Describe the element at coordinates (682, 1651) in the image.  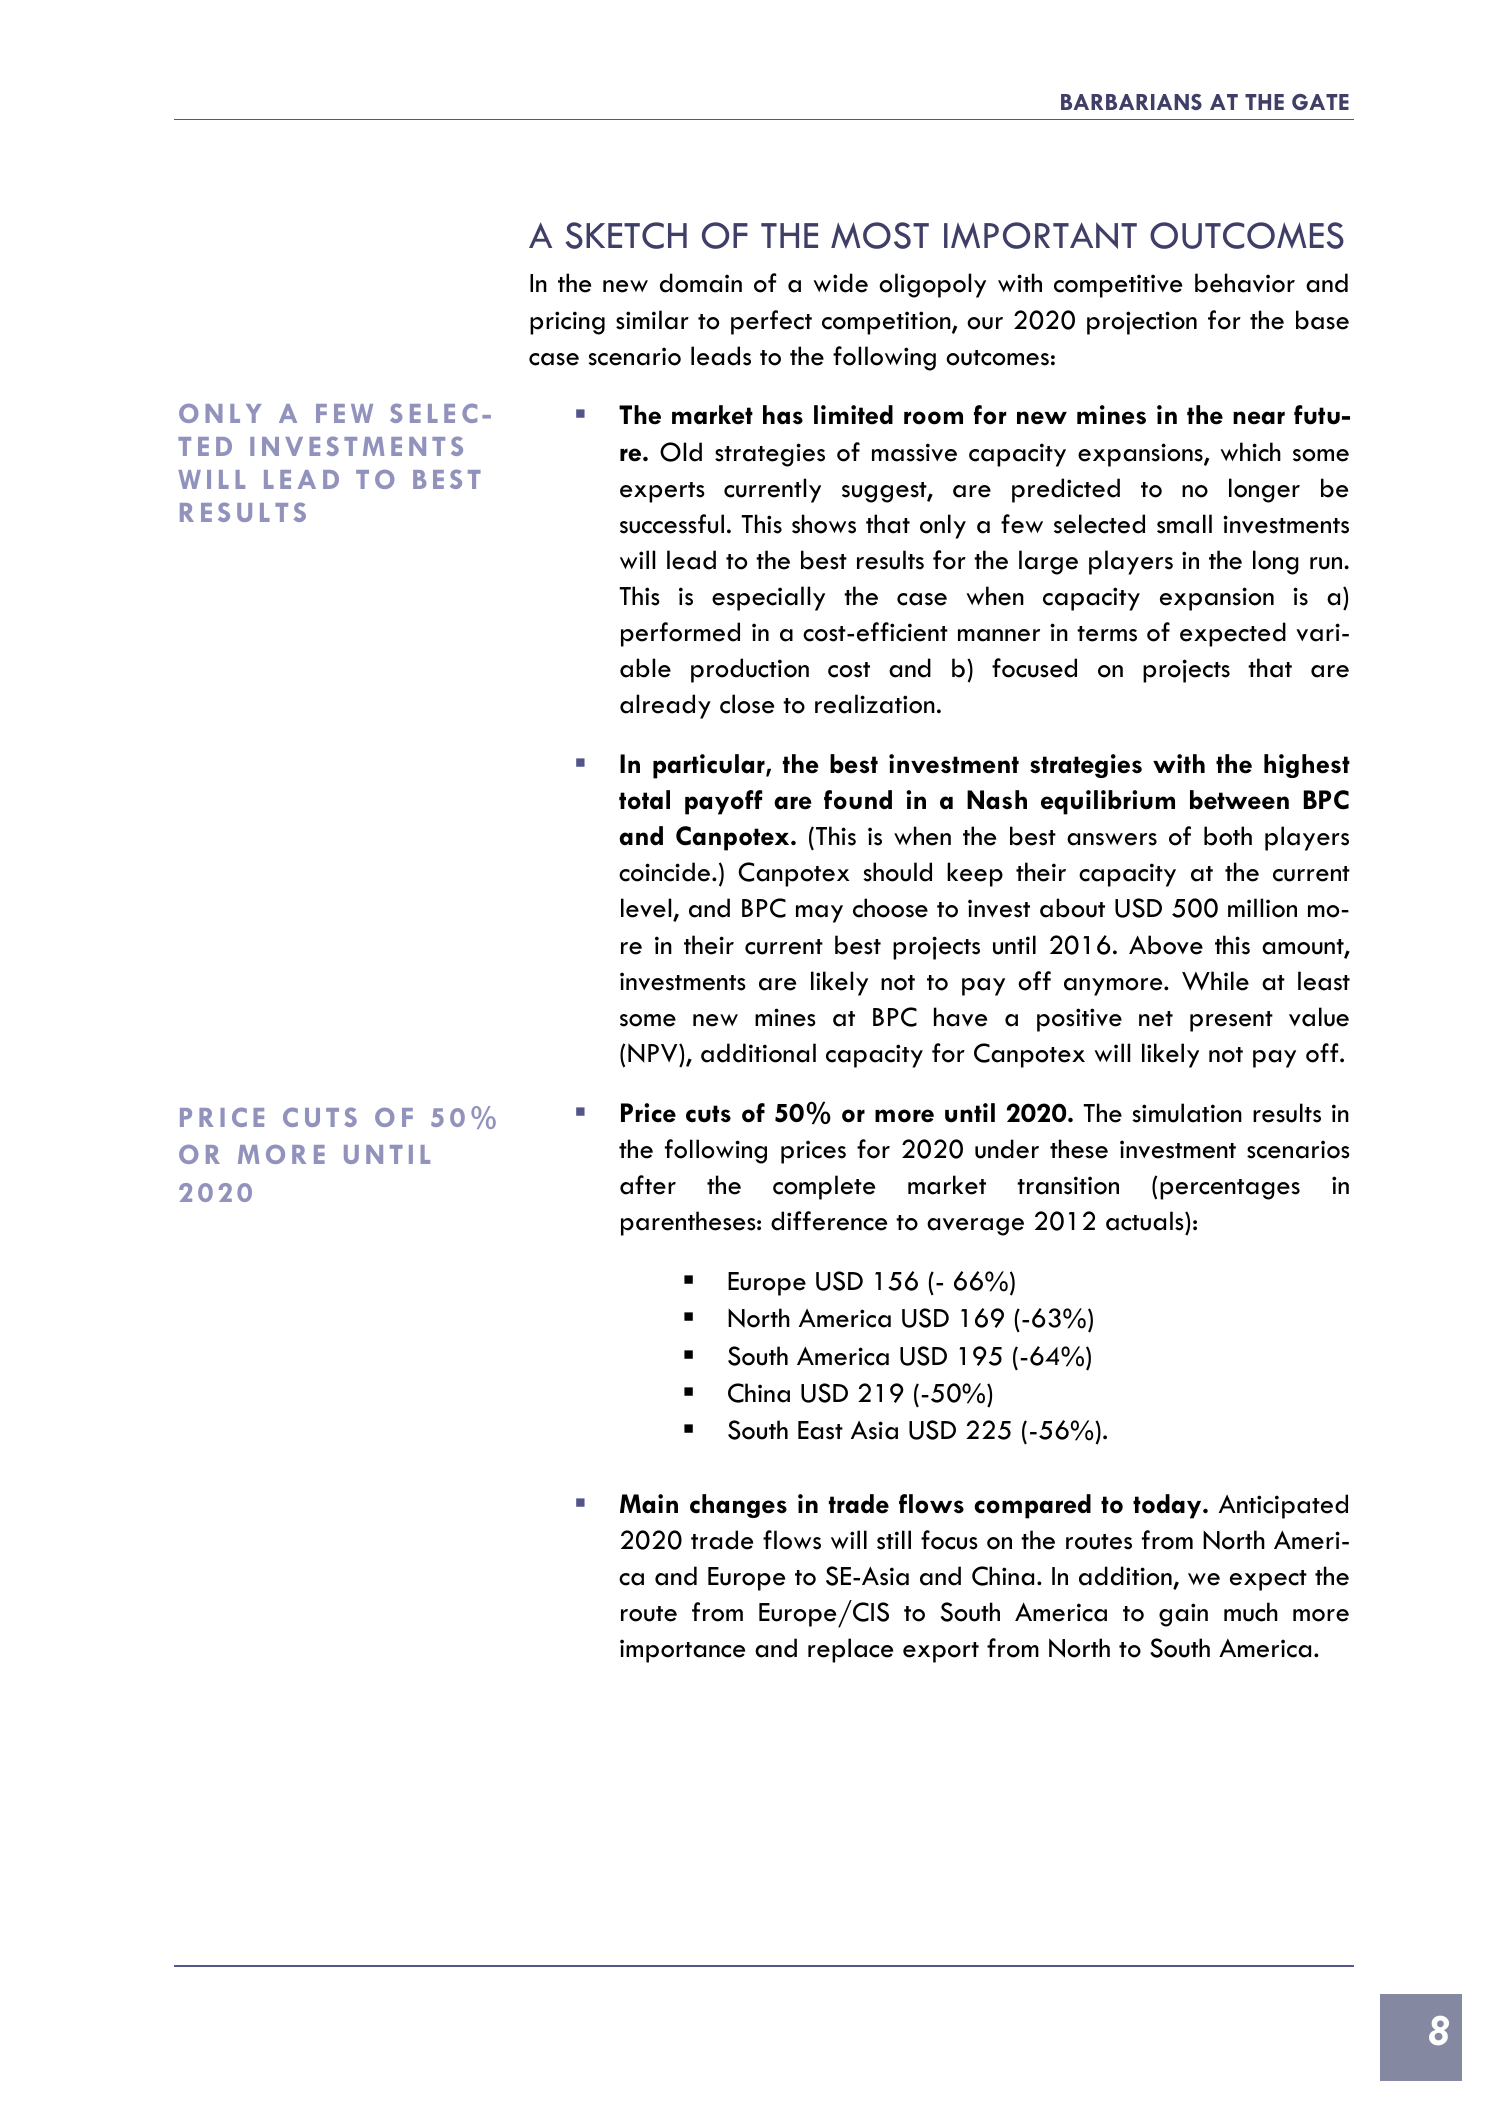
I see `importance` at that location.
